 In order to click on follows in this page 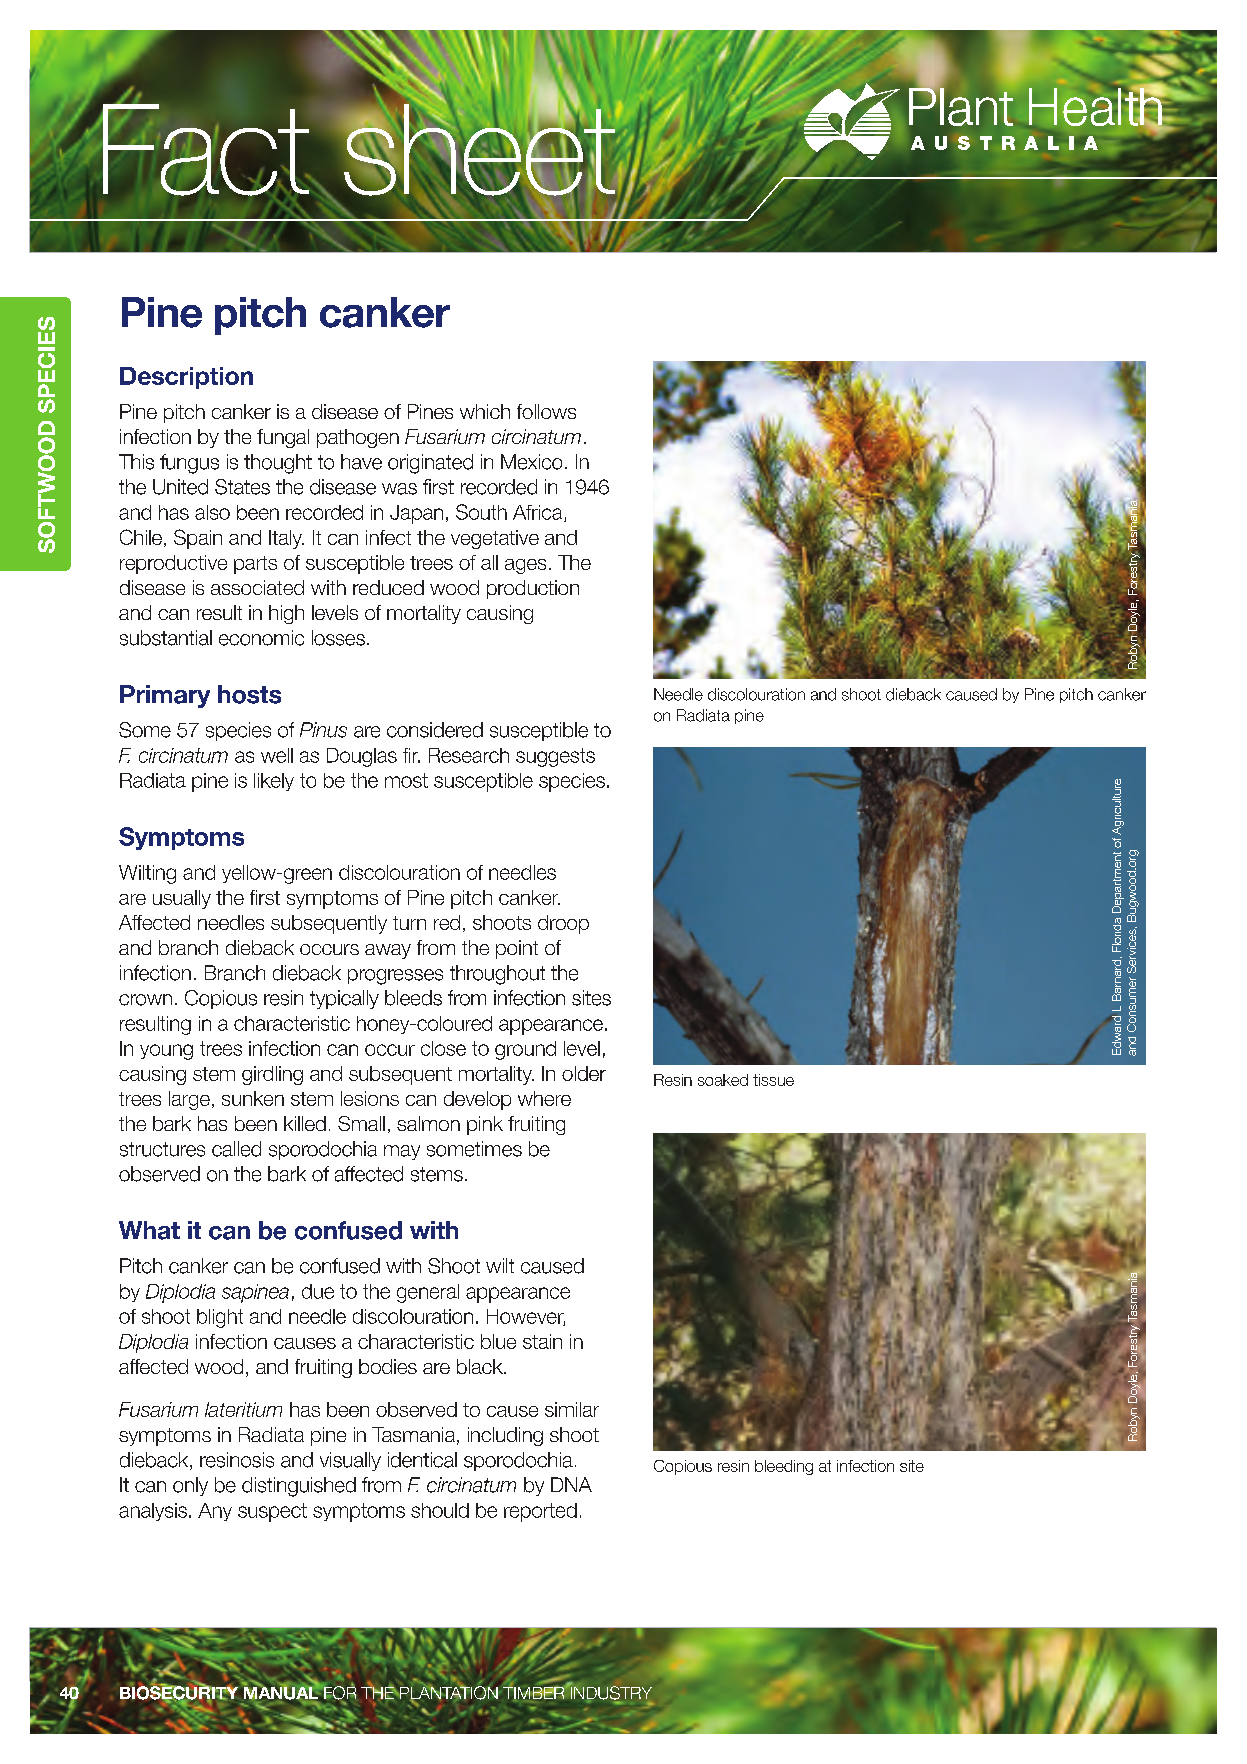, I will do `click(546, 411)`.
